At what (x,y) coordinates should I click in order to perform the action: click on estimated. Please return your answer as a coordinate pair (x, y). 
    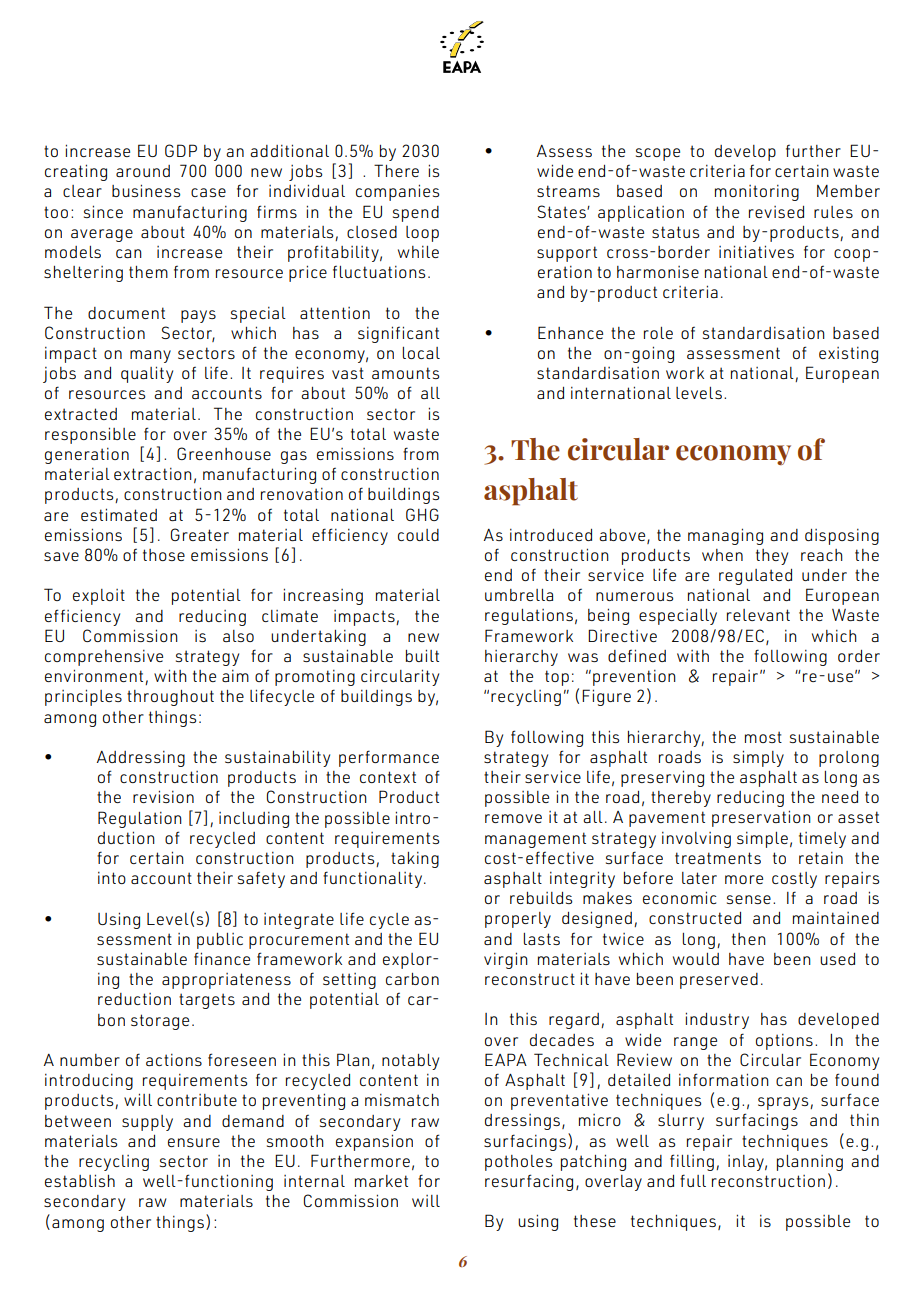
    Looking at the image, I should click on (119, 514).
